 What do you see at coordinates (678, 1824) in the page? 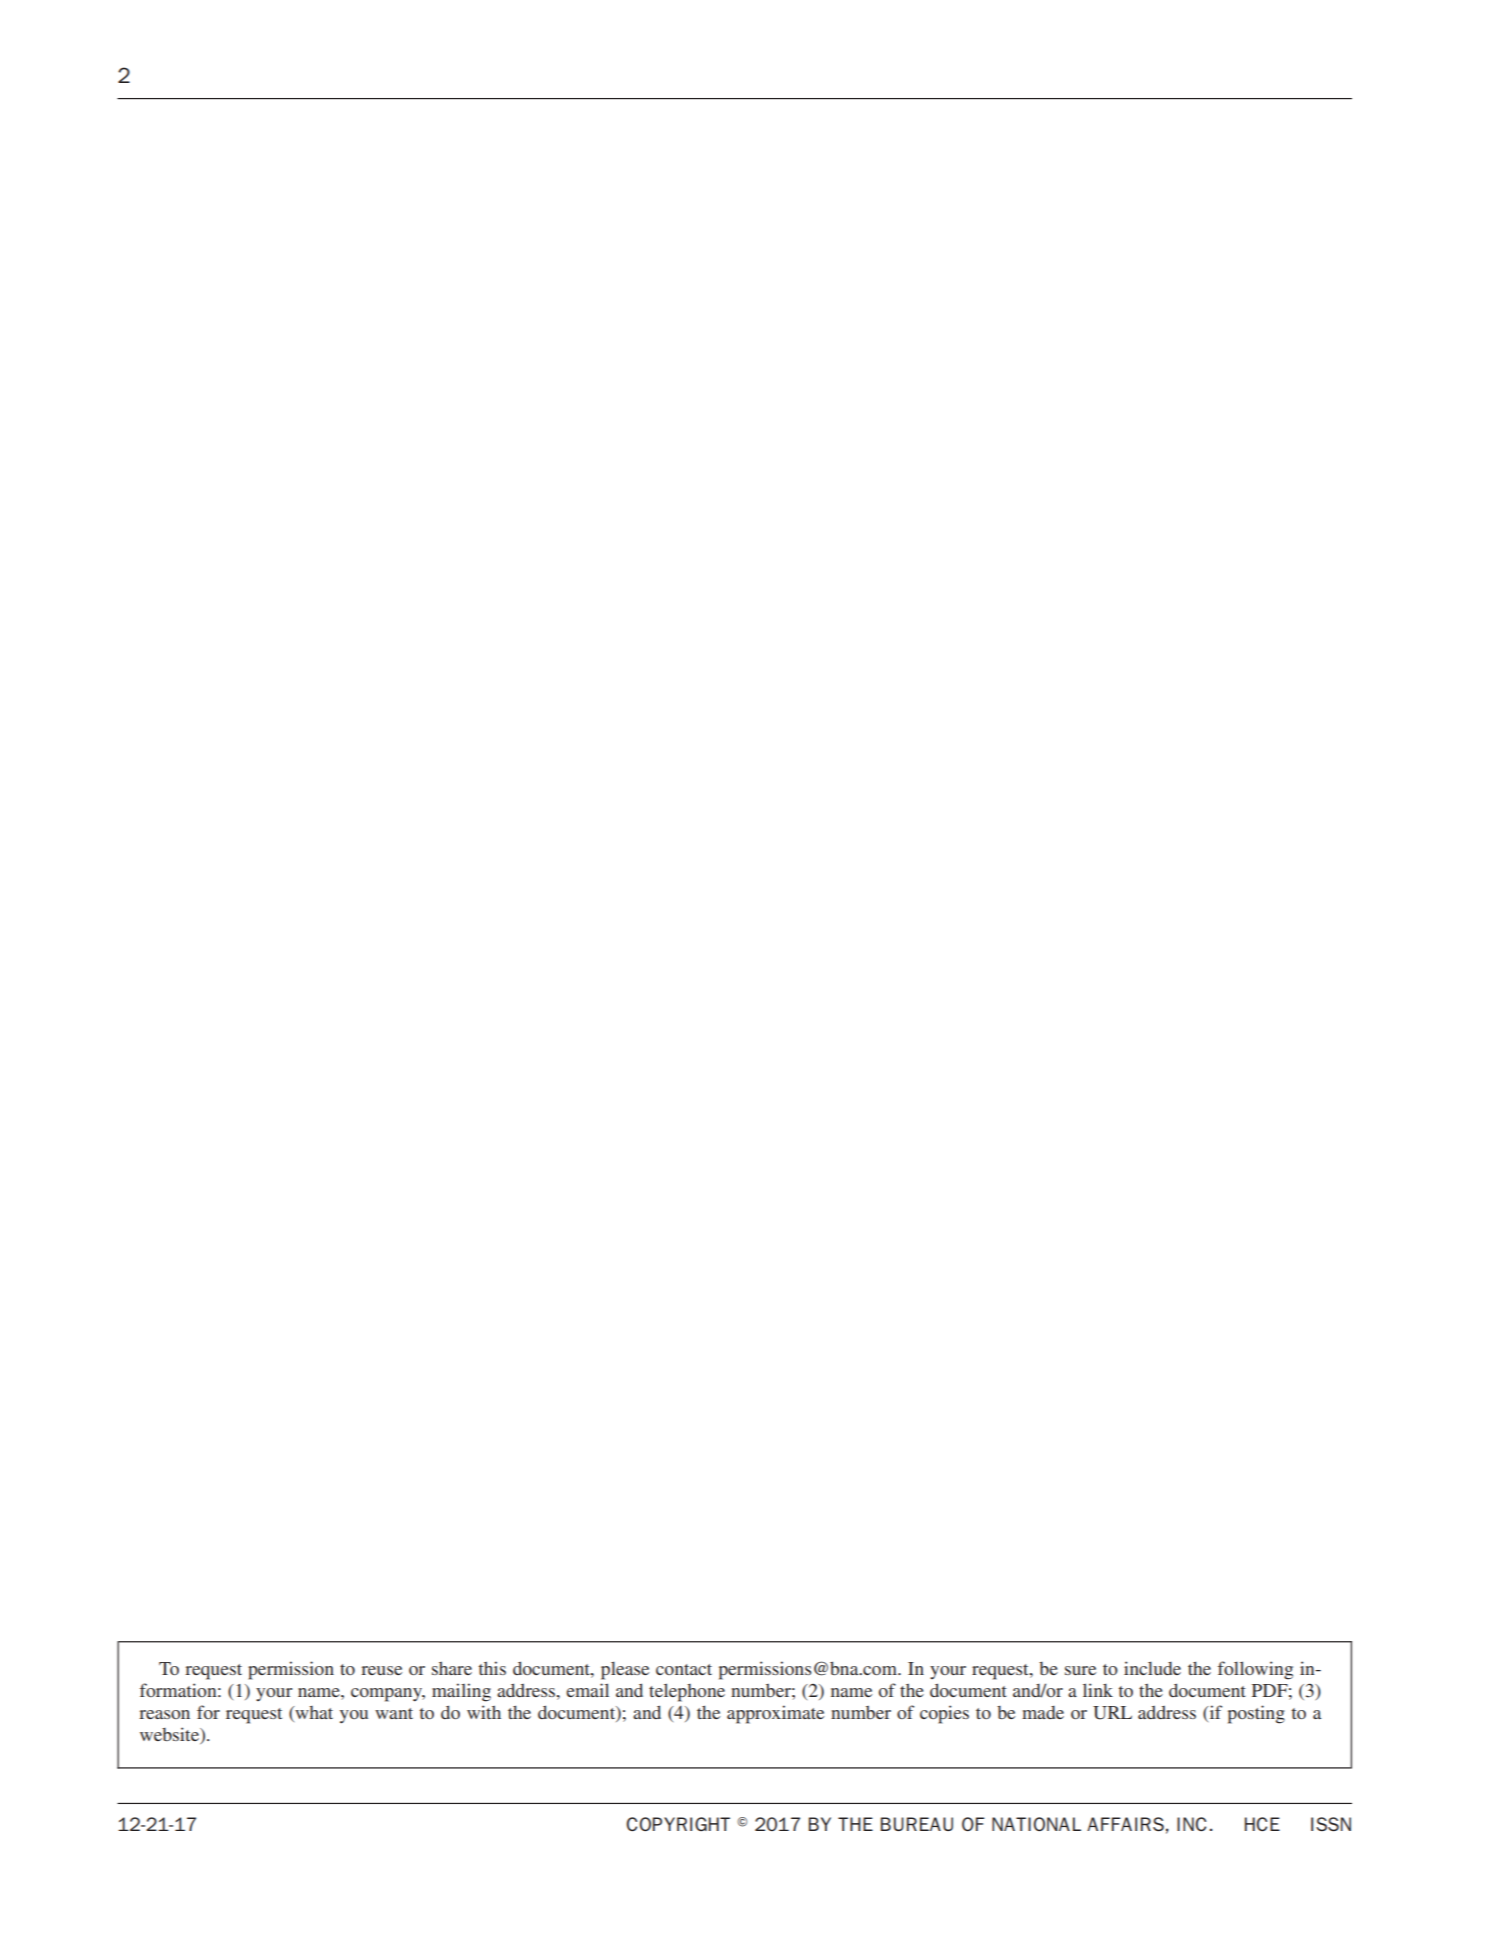
I see `COPYRIGHT` at bounding box center [678, 1824].
